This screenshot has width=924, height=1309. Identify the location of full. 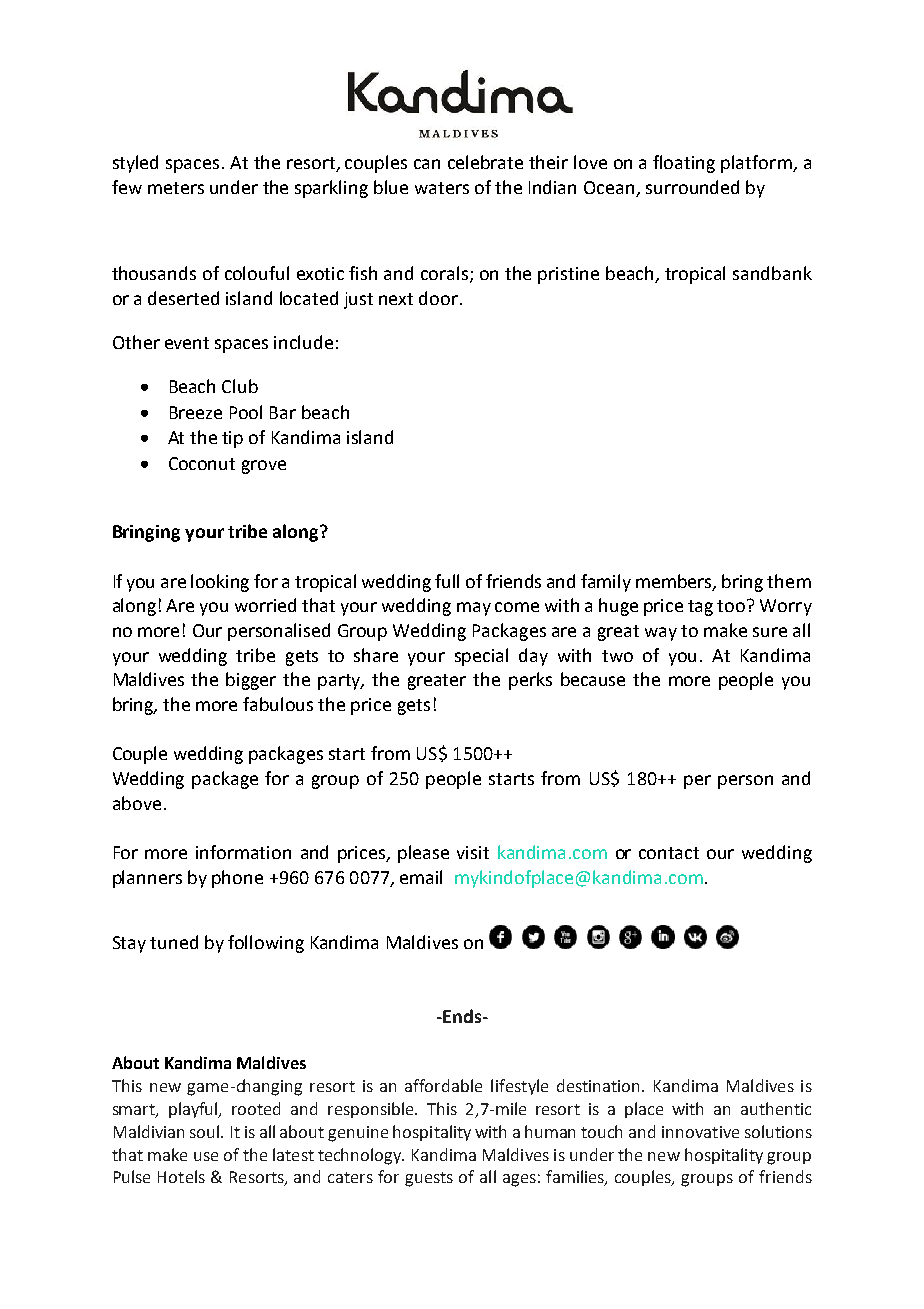
(447, 581).
